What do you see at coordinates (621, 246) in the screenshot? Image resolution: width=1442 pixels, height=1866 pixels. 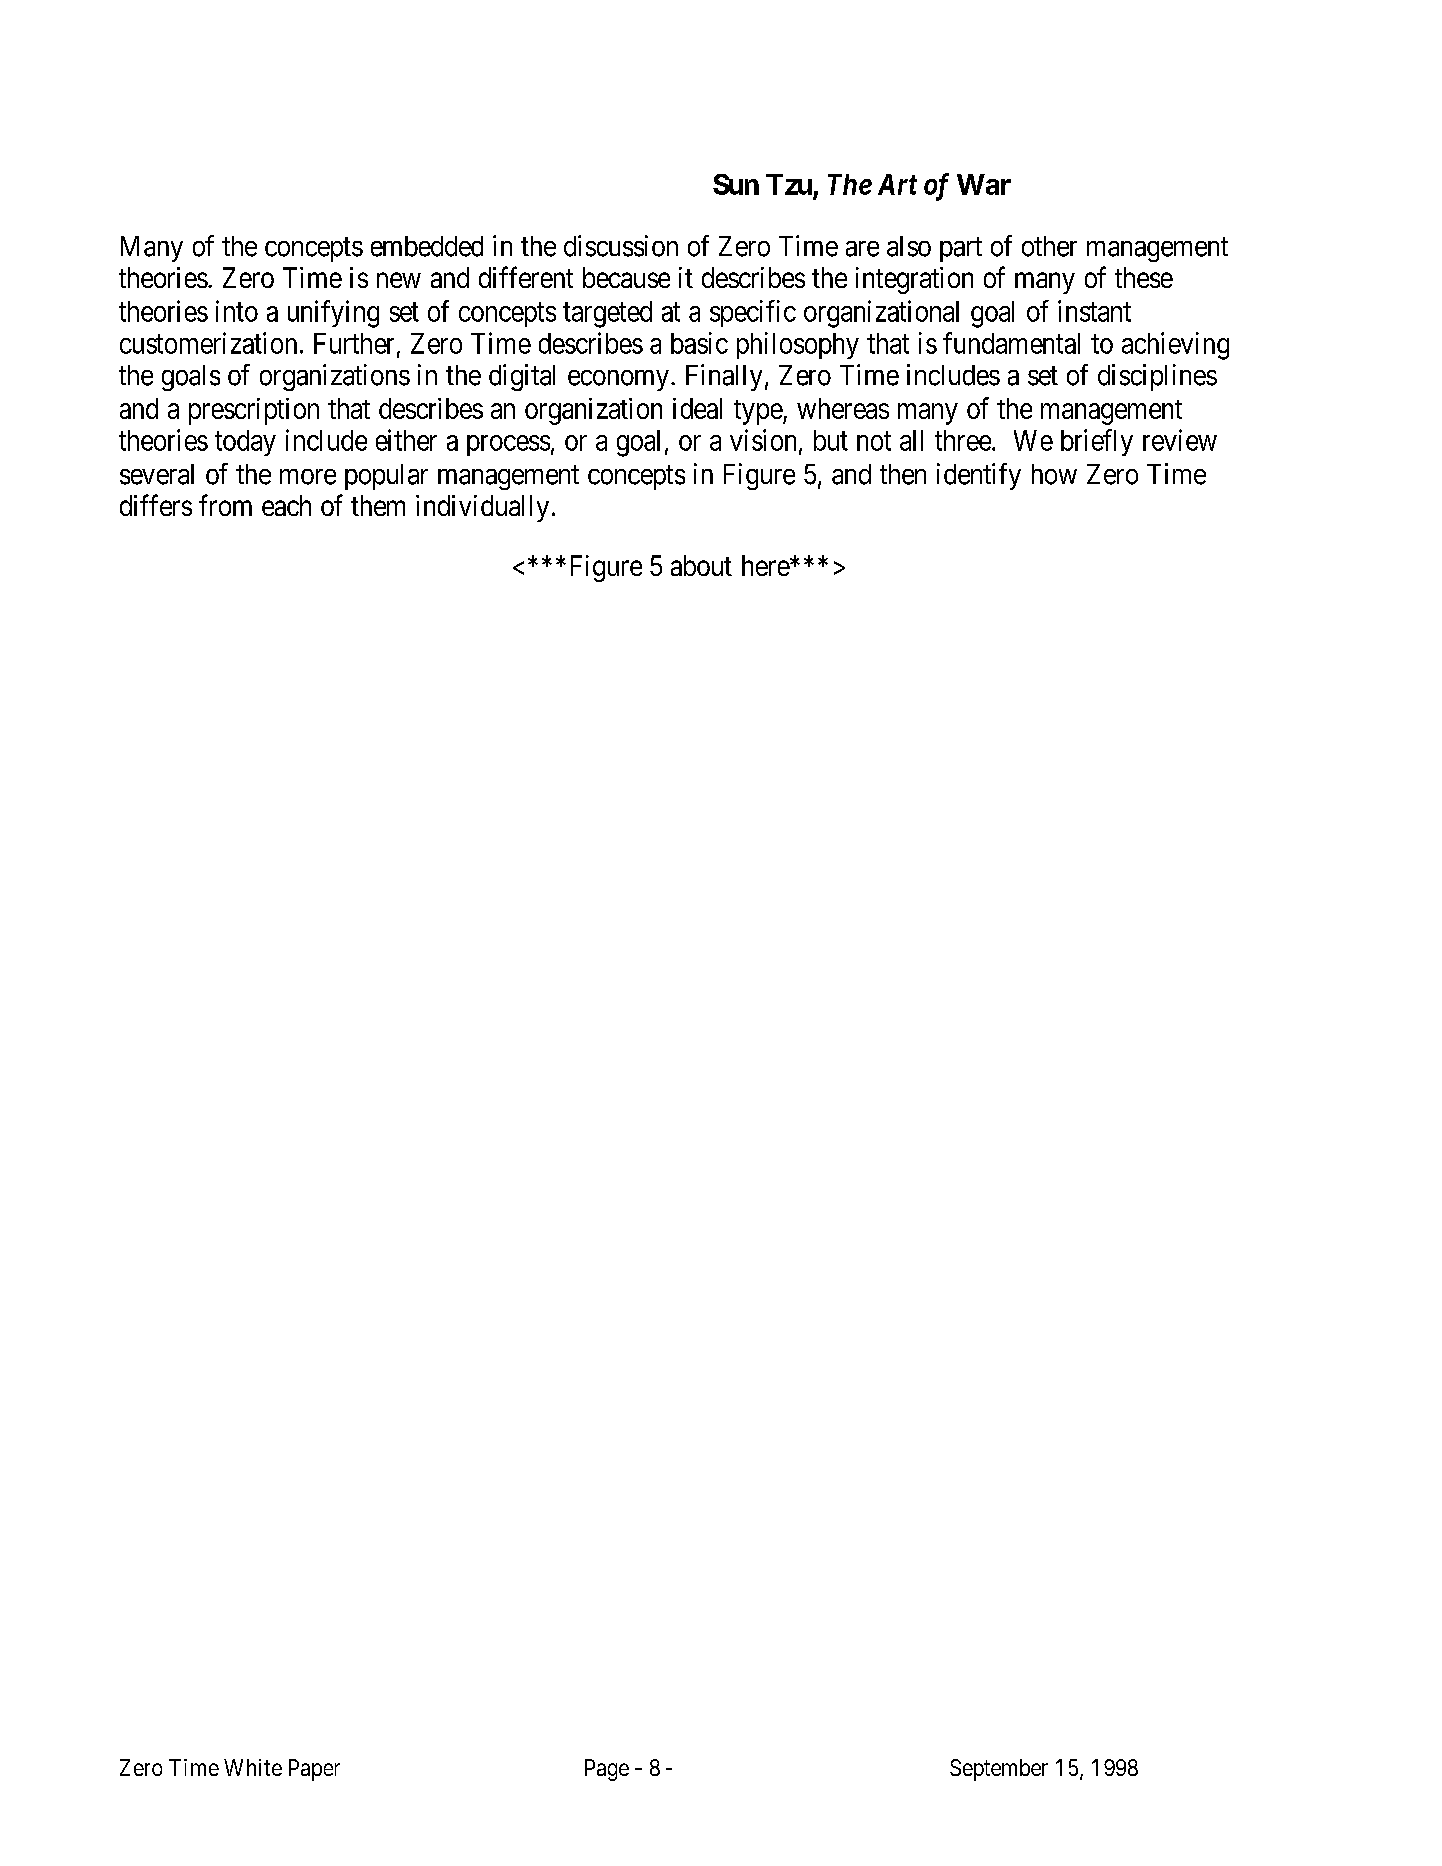 I see `discussion` at bounding box center [621, 246].
